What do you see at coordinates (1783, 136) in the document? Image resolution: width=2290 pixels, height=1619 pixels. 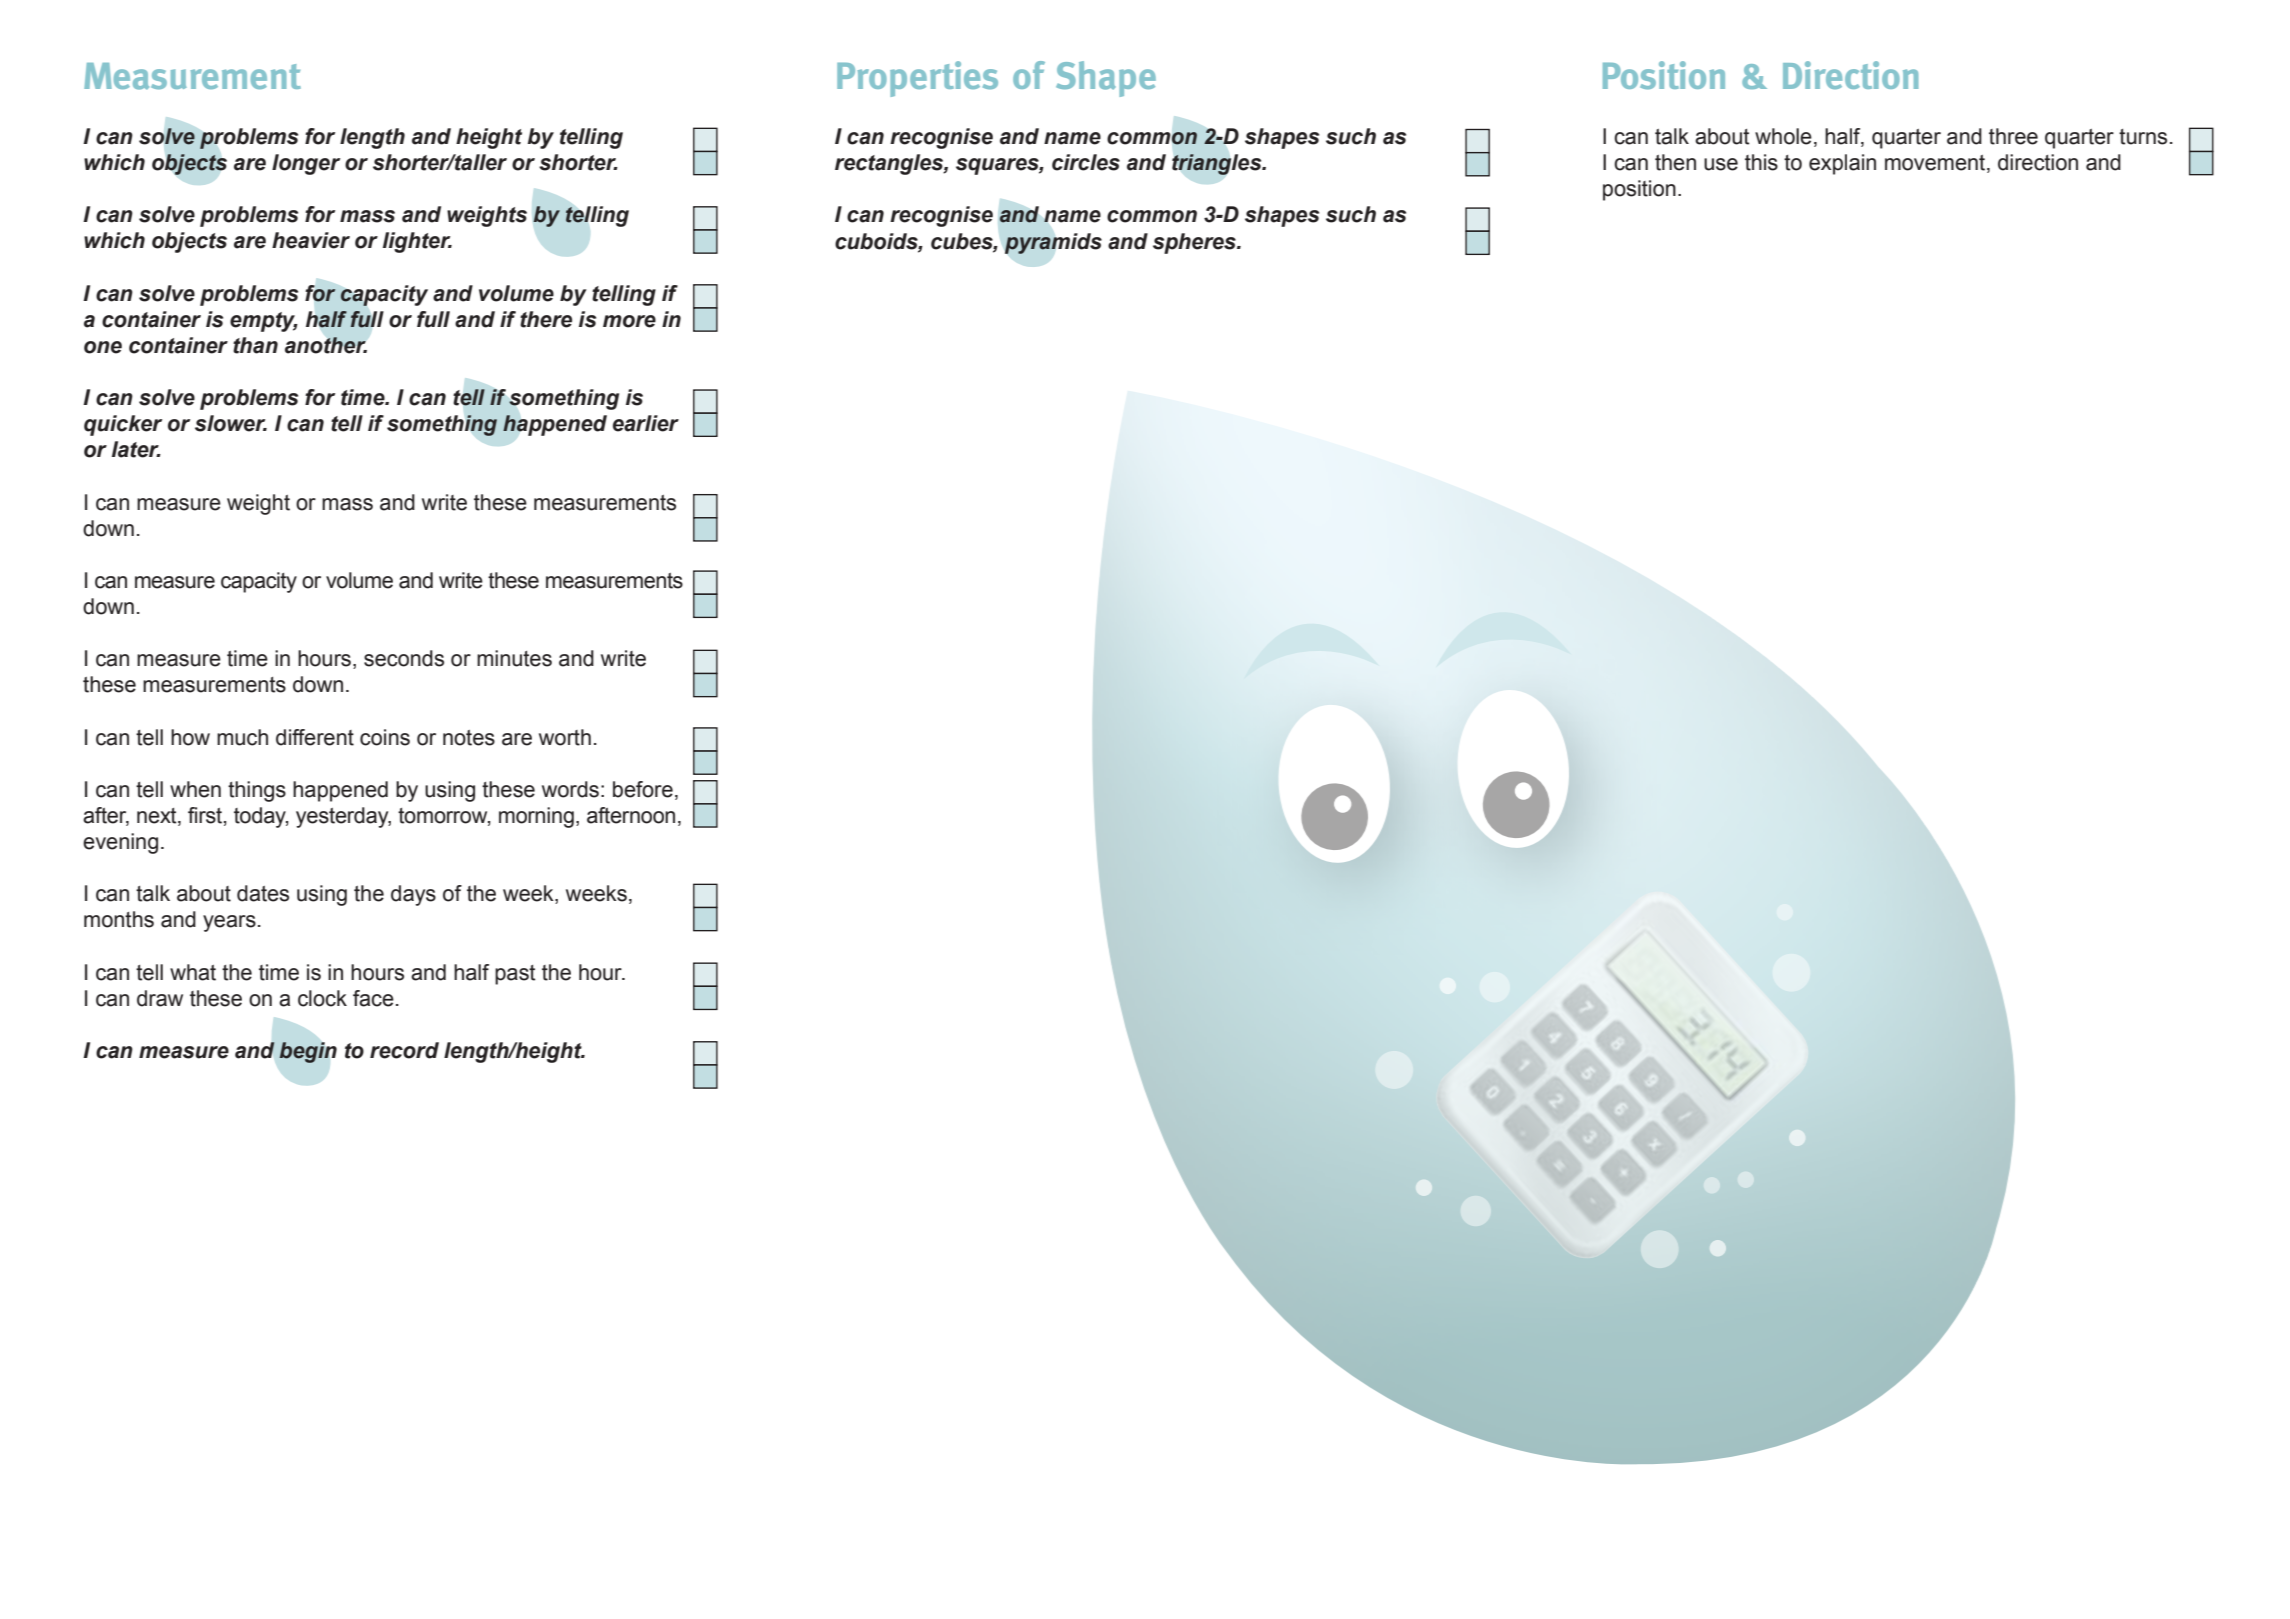 I see `whole` at bounding box center [1783, 136].
